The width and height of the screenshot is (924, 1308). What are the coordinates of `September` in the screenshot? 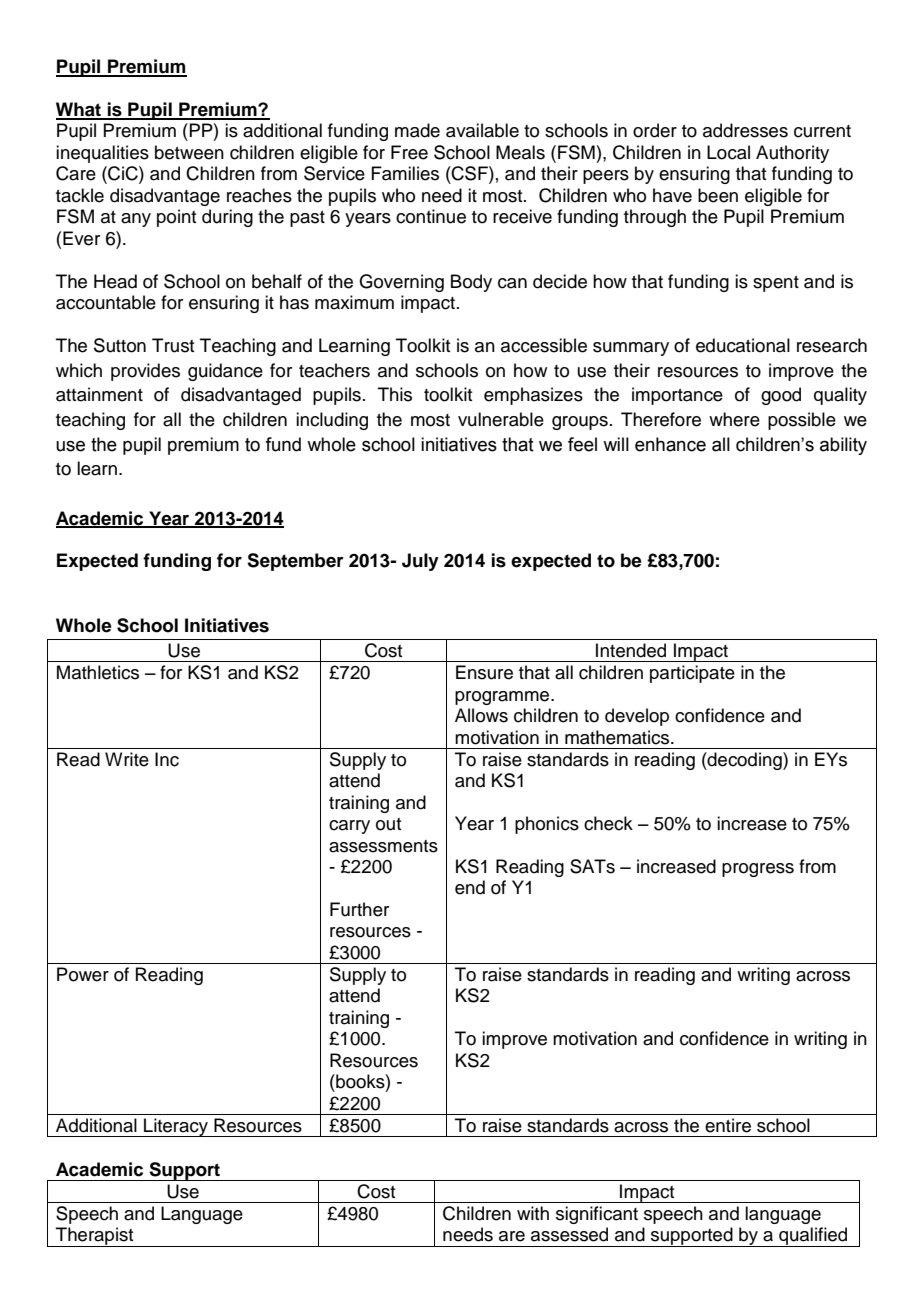 It's located at (295, 562).
